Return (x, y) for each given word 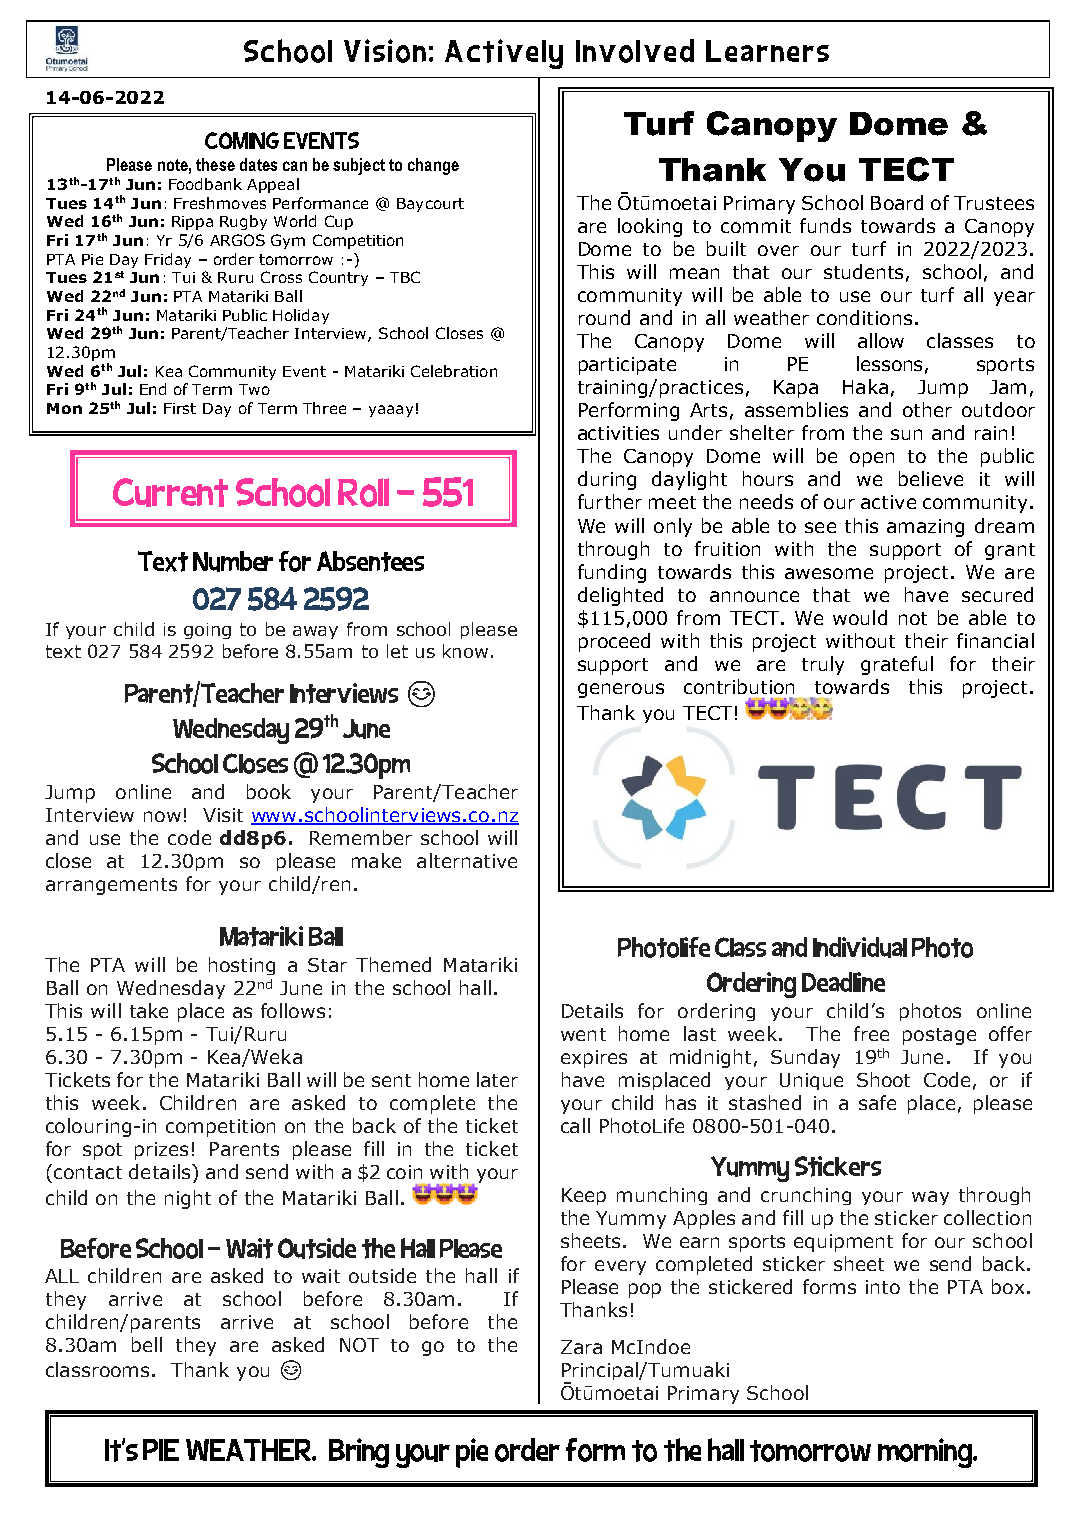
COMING (242, 140)
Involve (626, 51)
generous (621, 690)
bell (147, 1344)
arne (770, 53)
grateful (897, 665)
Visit (223, 815)
